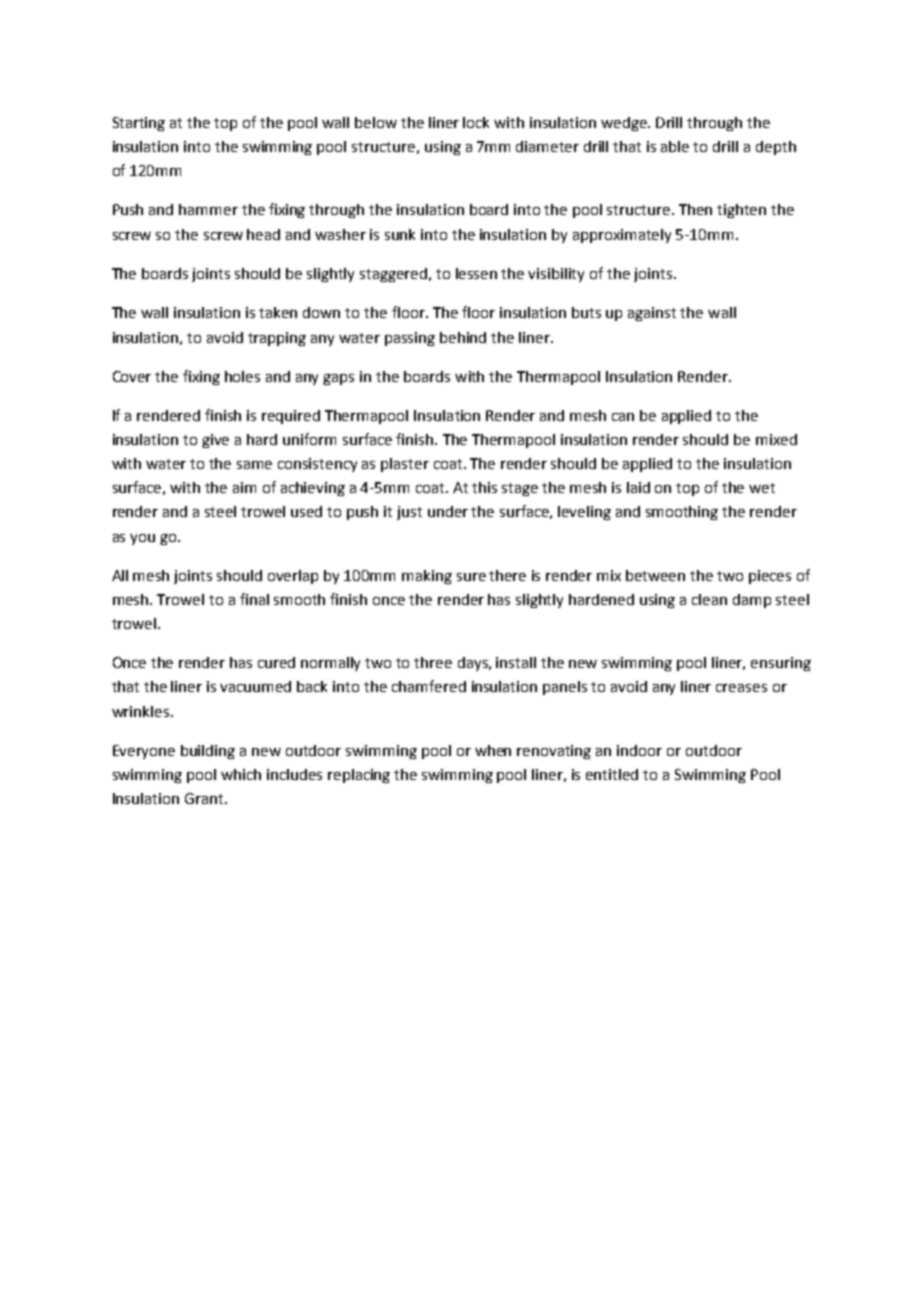 The height and width of the page is (1308, 924). Describe the element at coordinates (484, 487) in the page. I see `this` at that location.
